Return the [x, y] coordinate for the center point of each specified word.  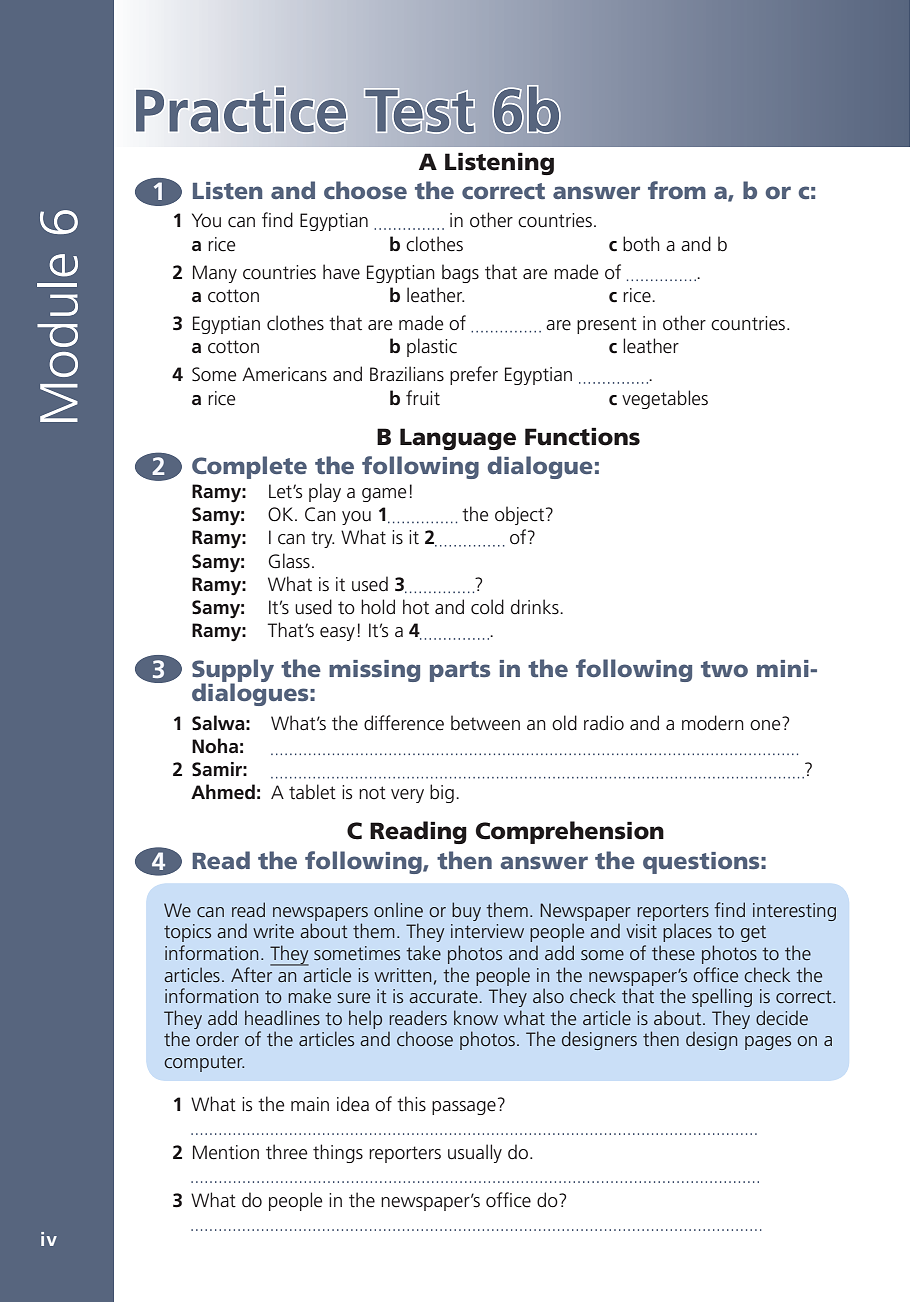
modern [713, 723]
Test [419, 111]
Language [458, 439]
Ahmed [223, 792]
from [677, 190]
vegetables [665, 399]
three [286, 1152]
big [442, 793]
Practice [241, 109]
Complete [249, 467]
